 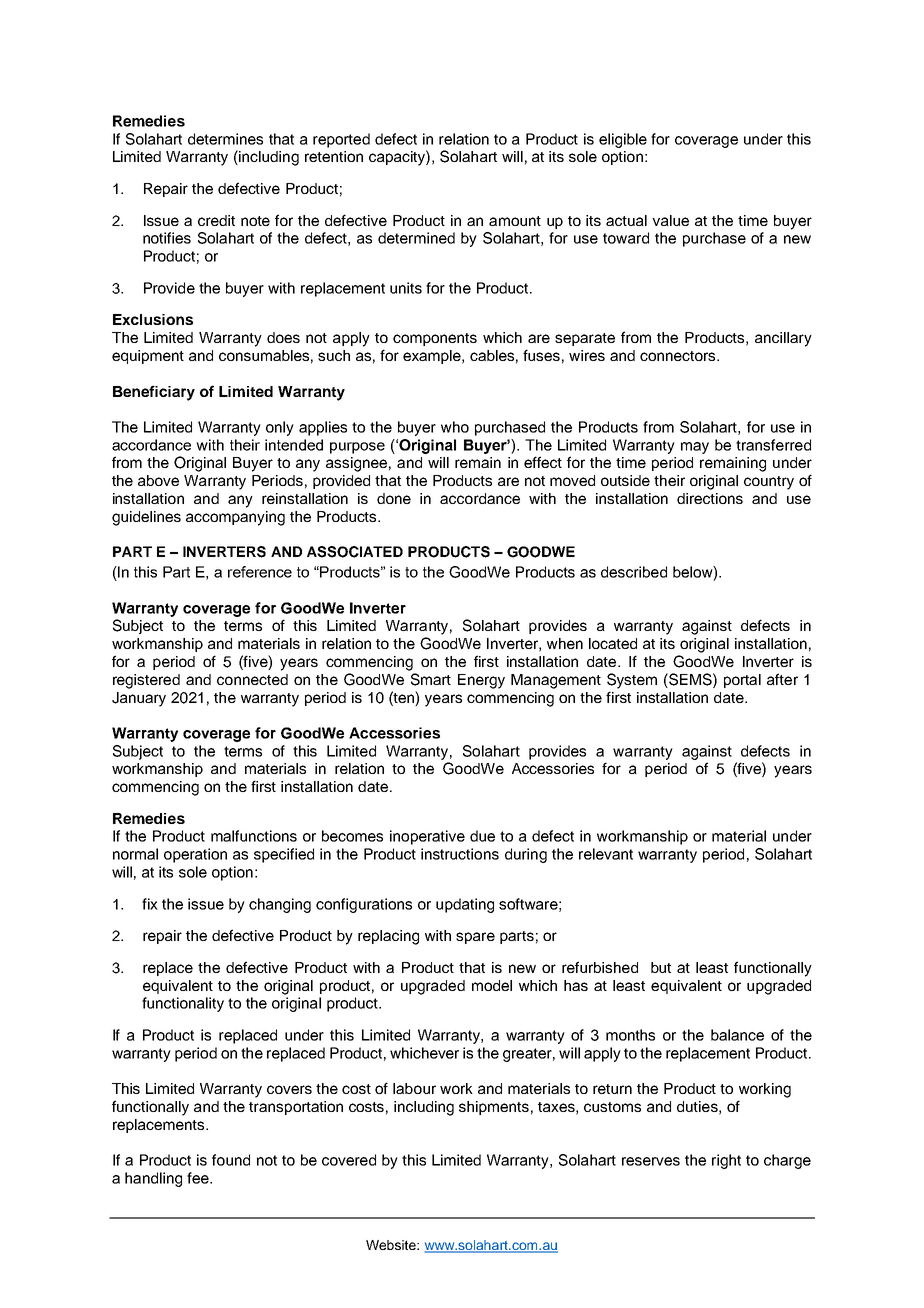 I want to click on accompanying, so click(x=235, y=518).
